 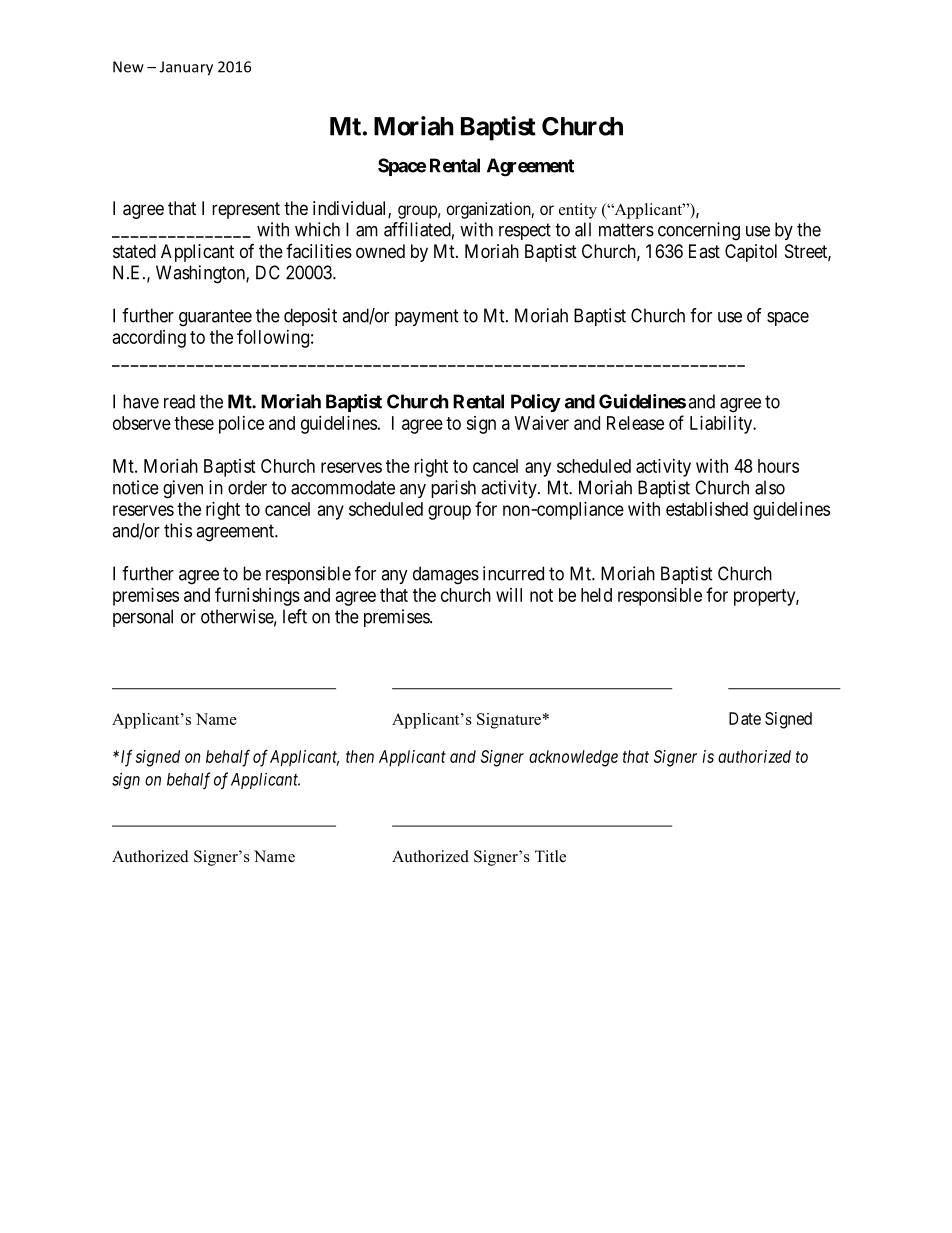 I want to click on January, so click(x=186, y=68).
